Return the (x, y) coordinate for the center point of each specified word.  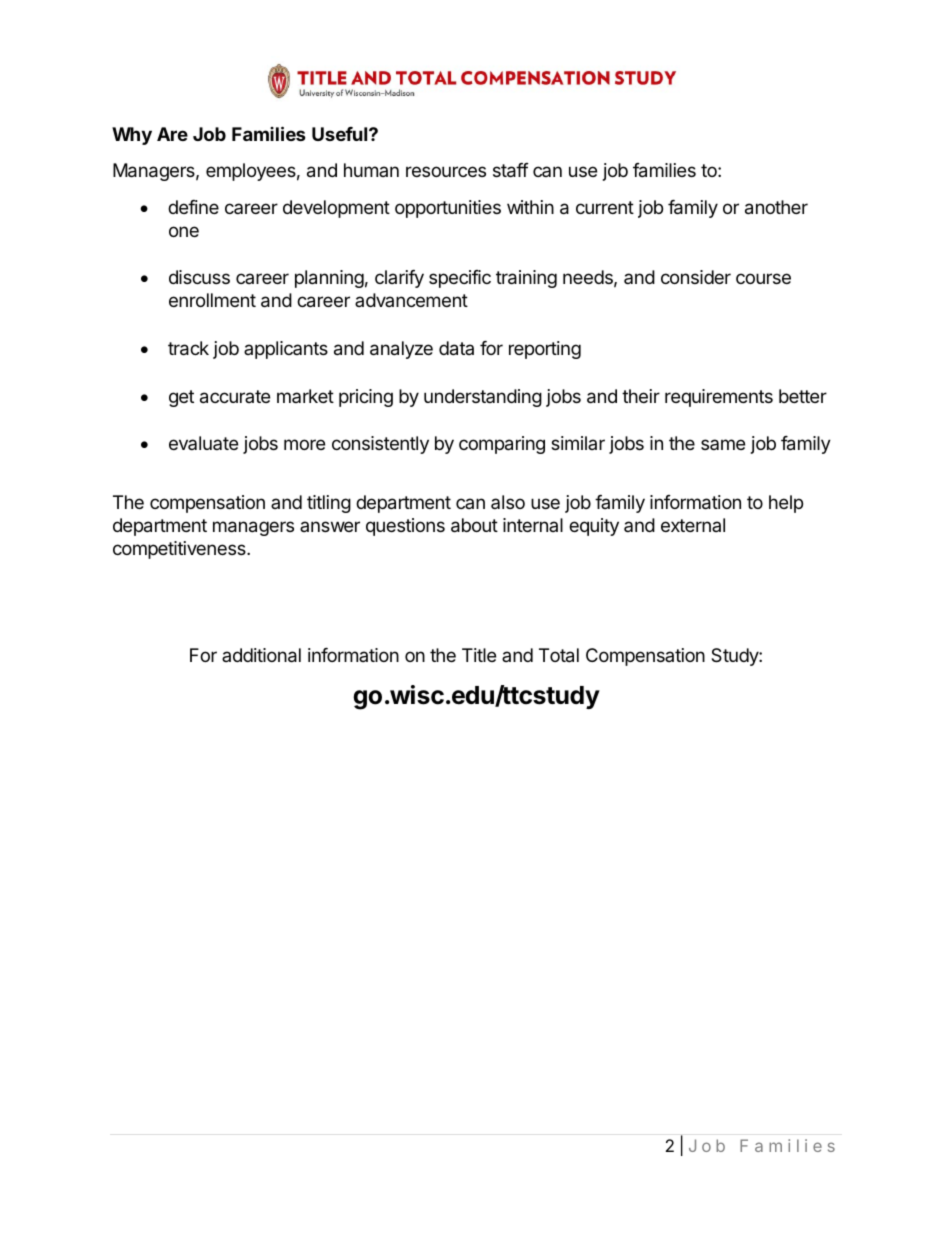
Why (132, 136)
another (776, 207)
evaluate (203, 443)
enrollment (212, 300)
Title (479, 655)
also (508, 502)
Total (559, 655)
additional (261, 655)
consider (696, 277)
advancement (411, 300)
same (723, 444)
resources (446, 171)
